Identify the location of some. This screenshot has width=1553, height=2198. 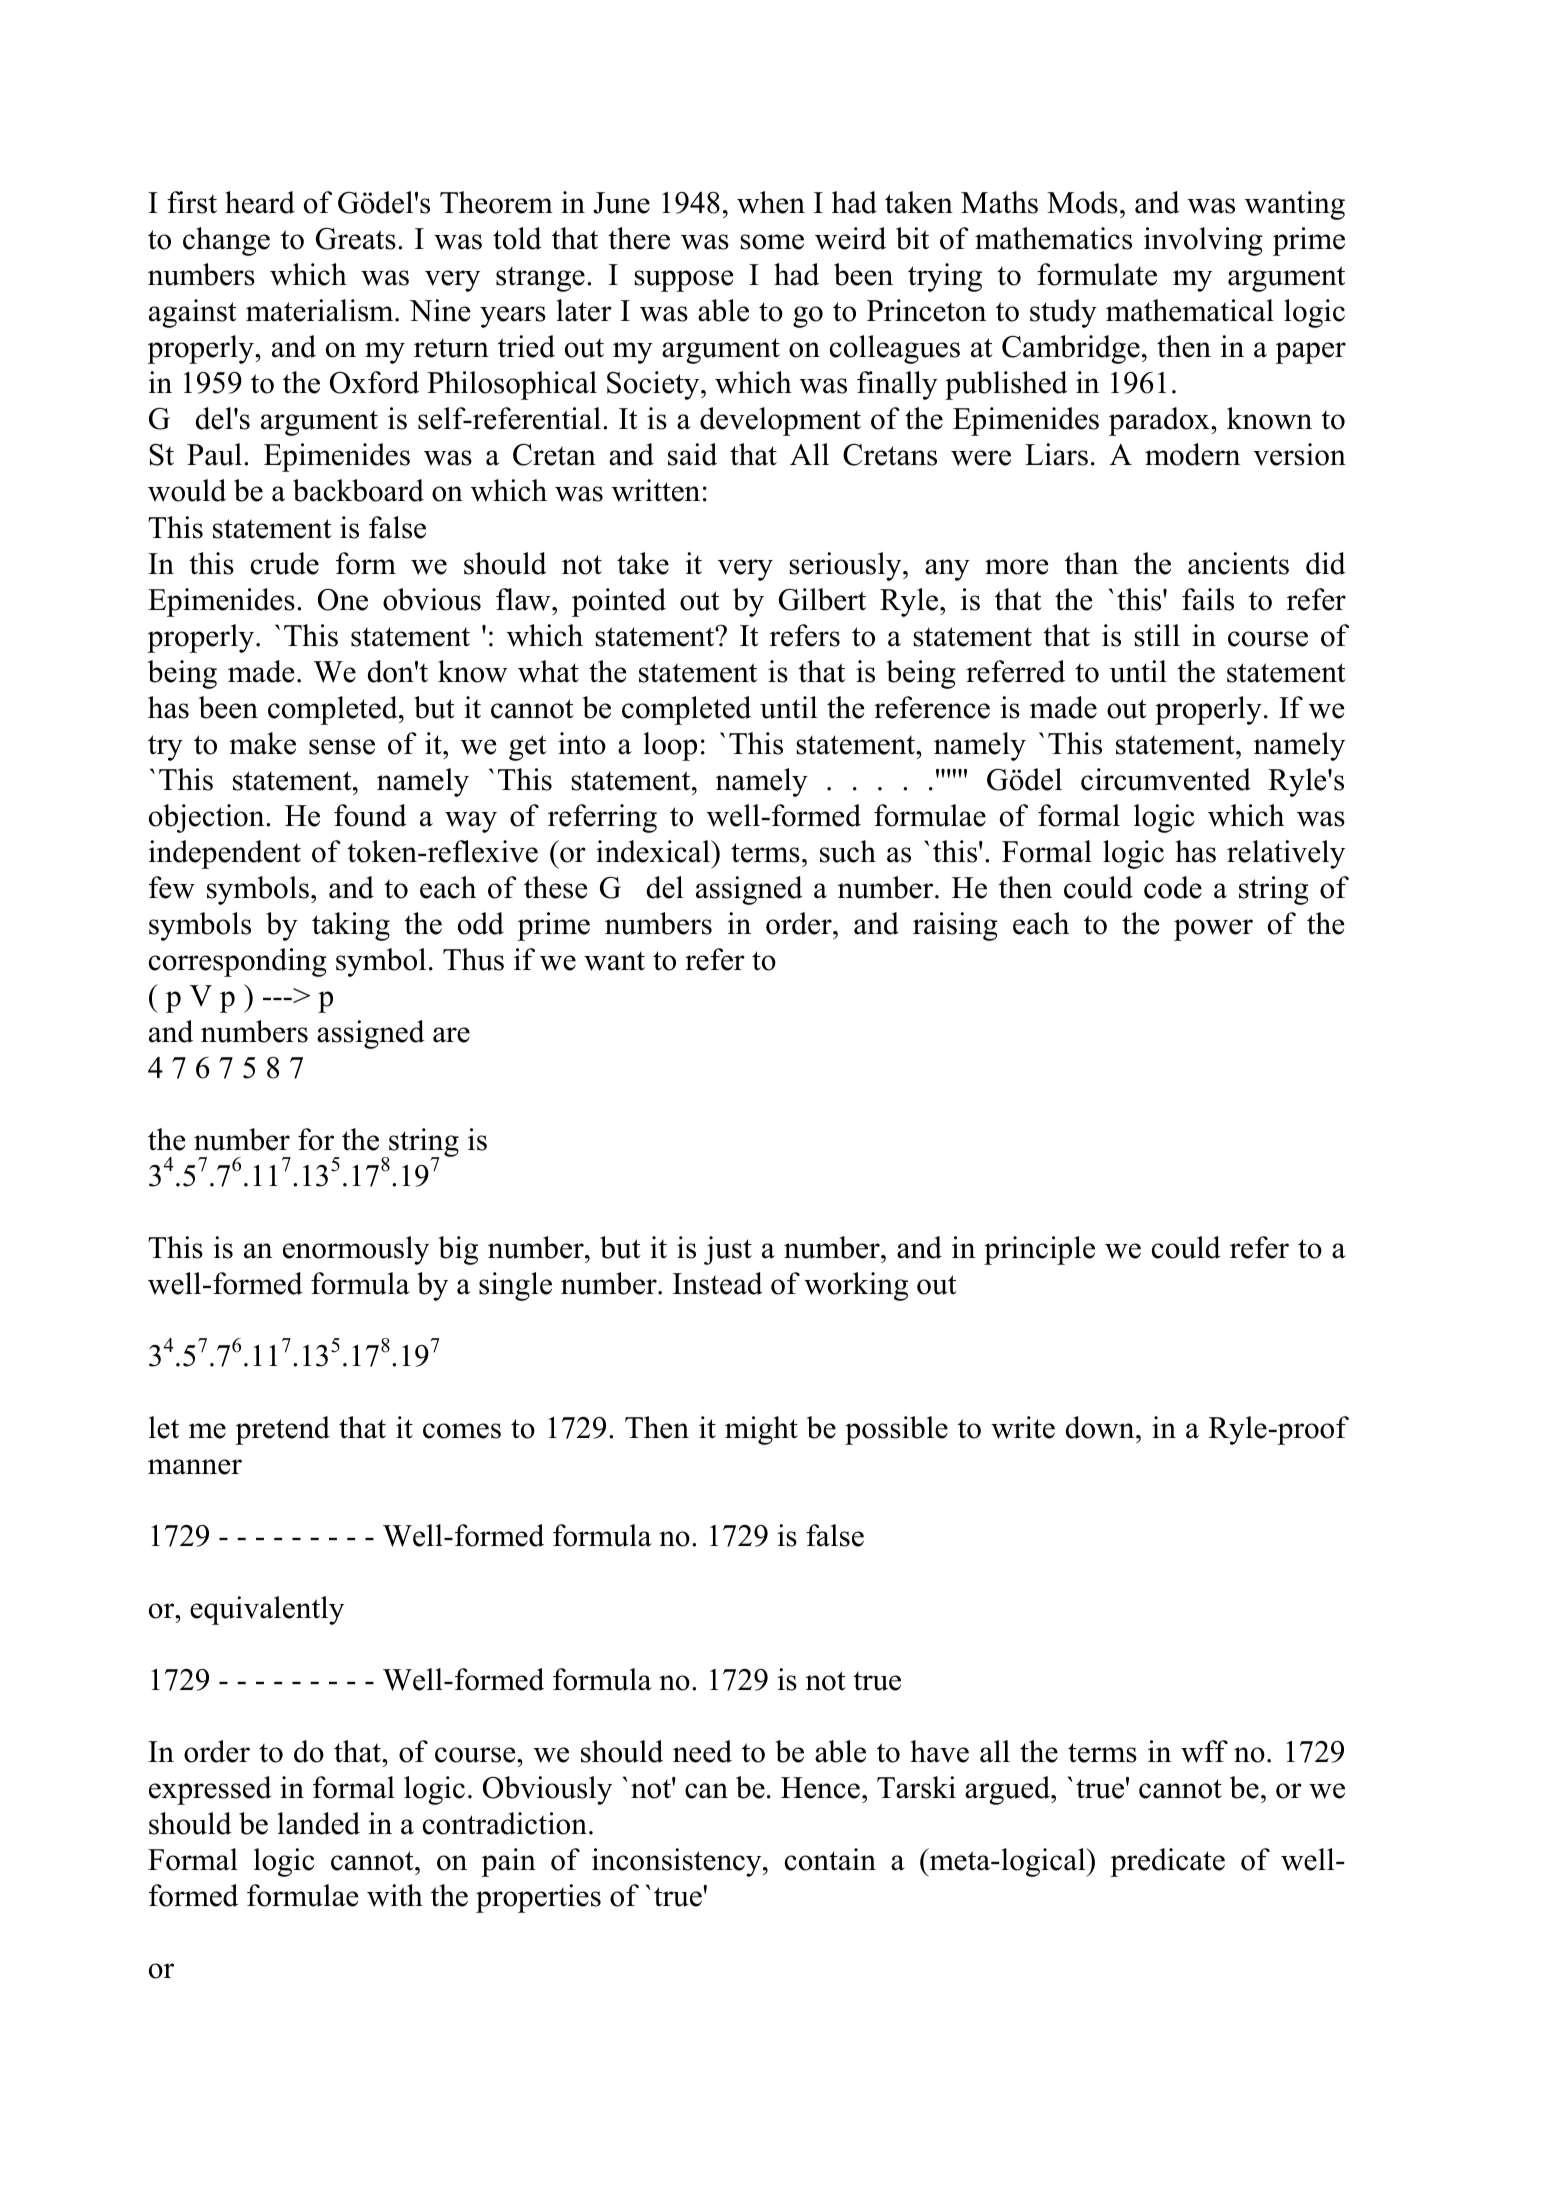
(772, 242).
